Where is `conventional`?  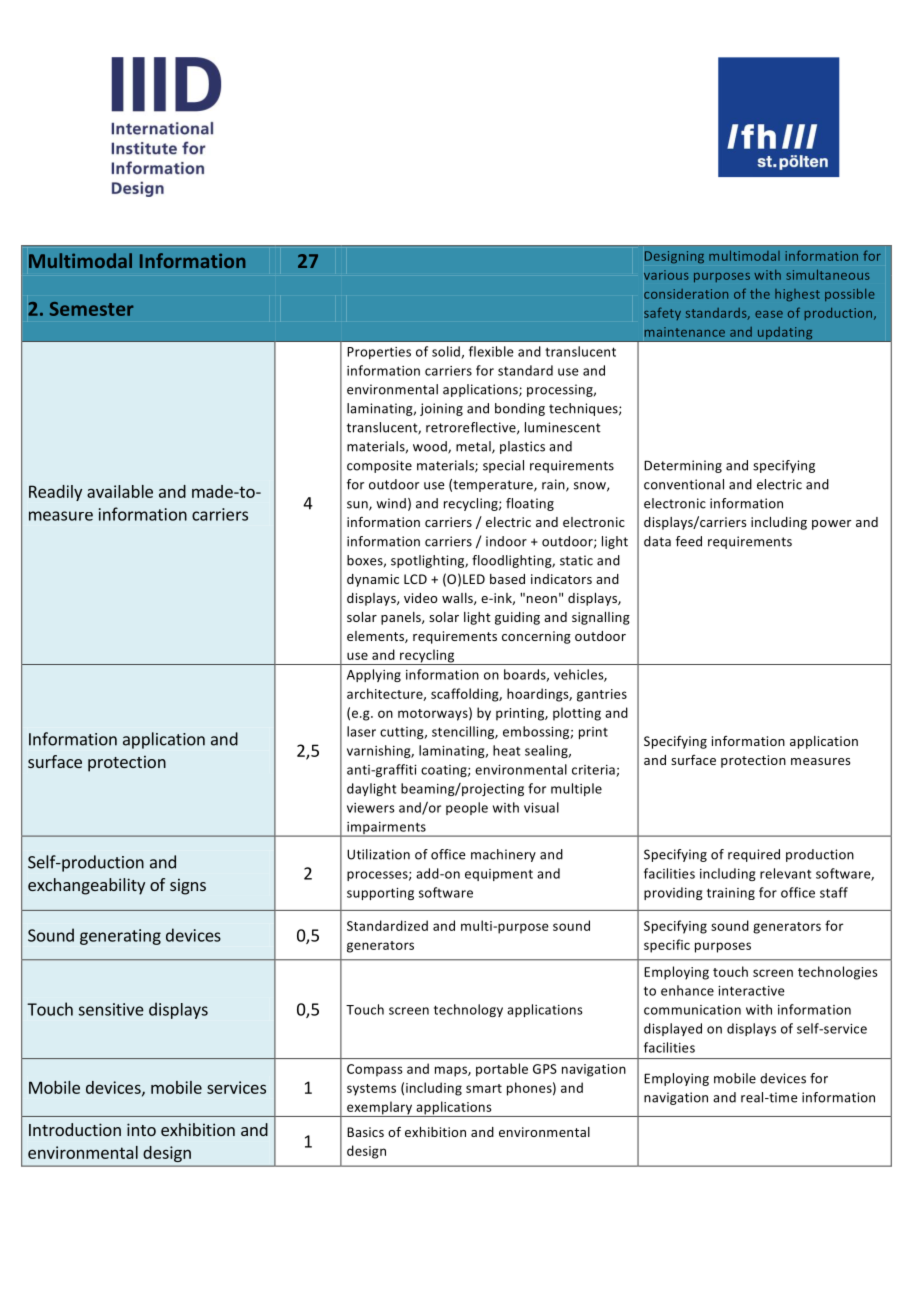 conventional is located at coordinates (684, 484).
